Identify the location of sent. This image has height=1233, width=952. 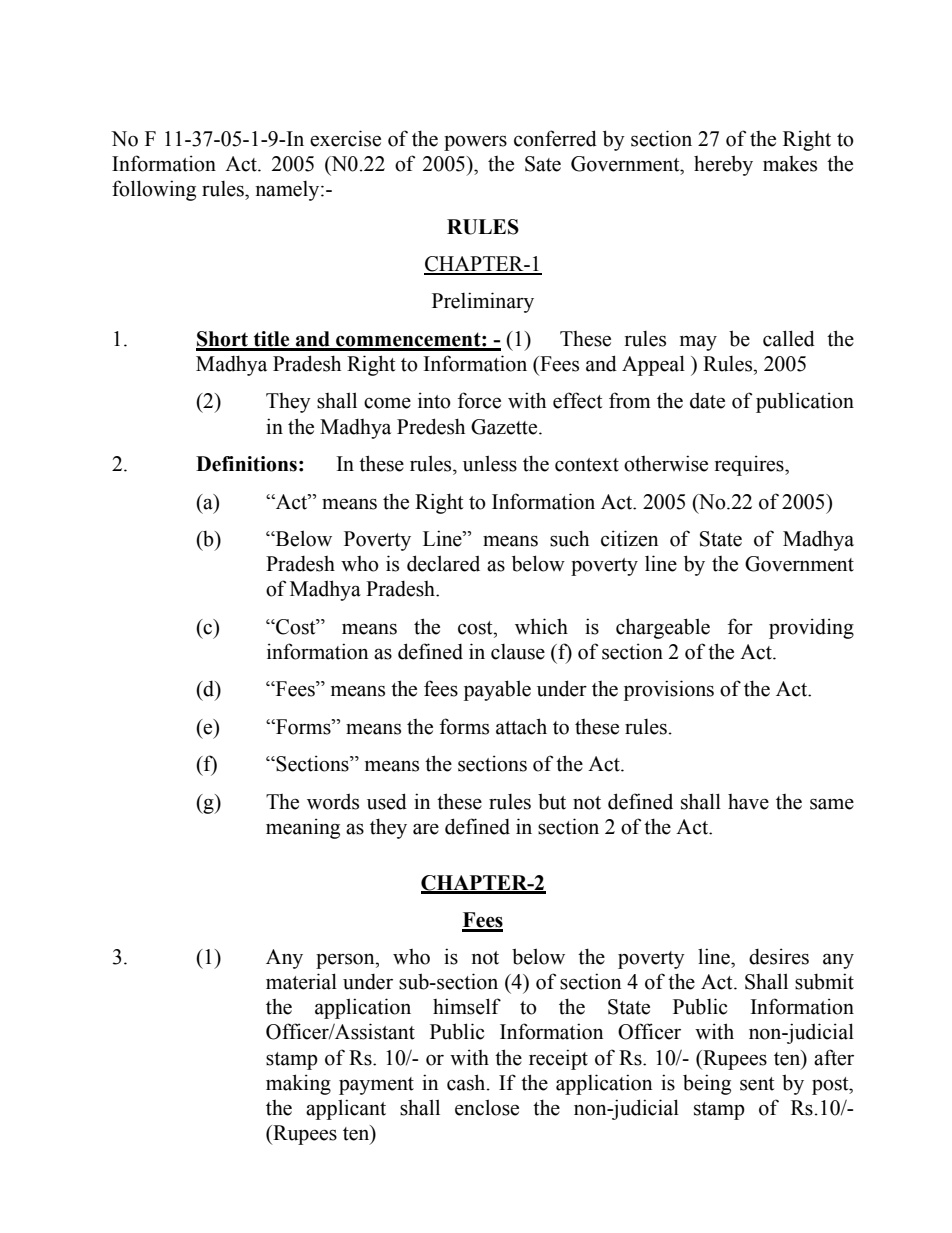
(757, 1084).
